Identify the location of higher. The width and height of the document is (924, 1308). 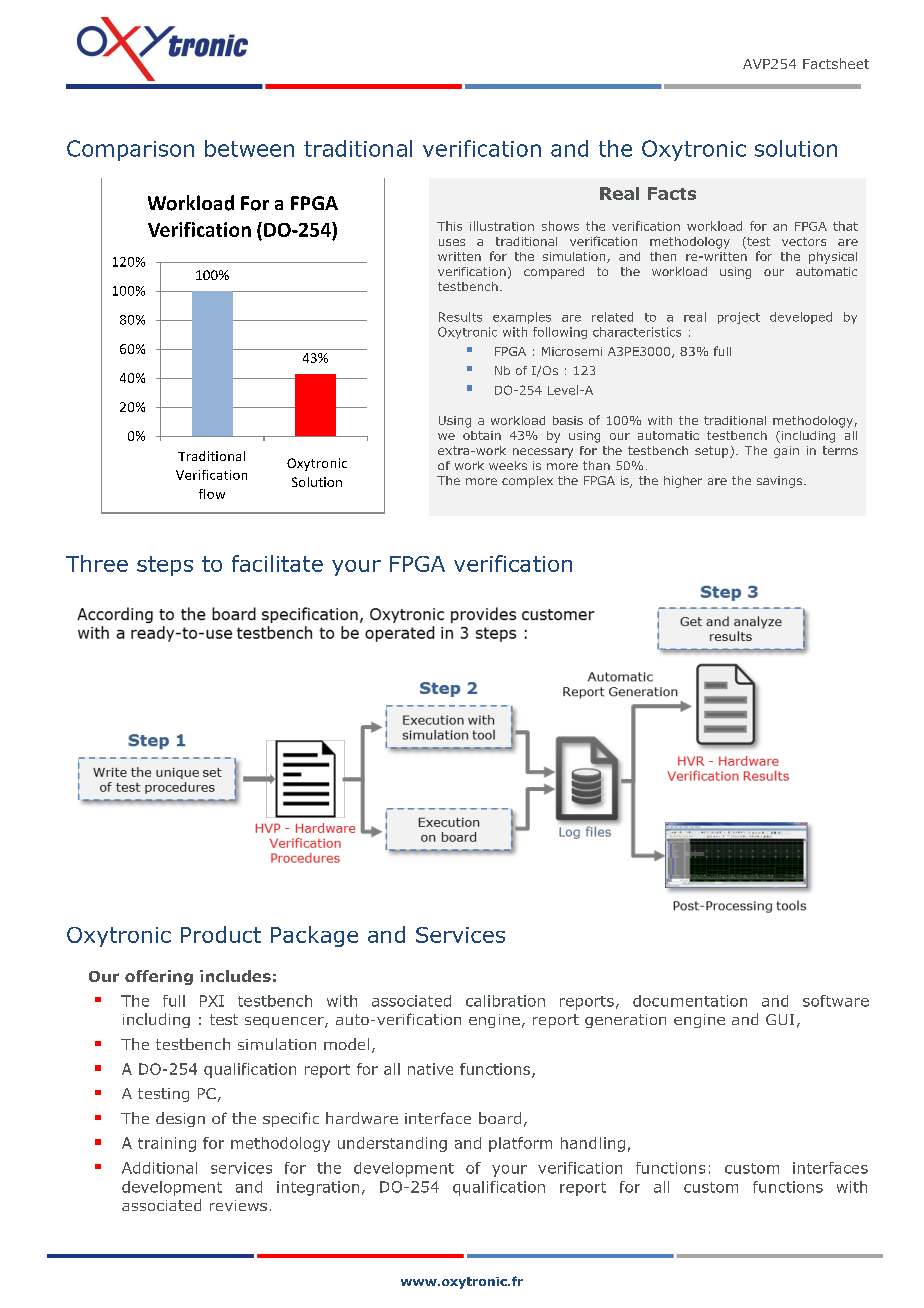
(683, 482).
